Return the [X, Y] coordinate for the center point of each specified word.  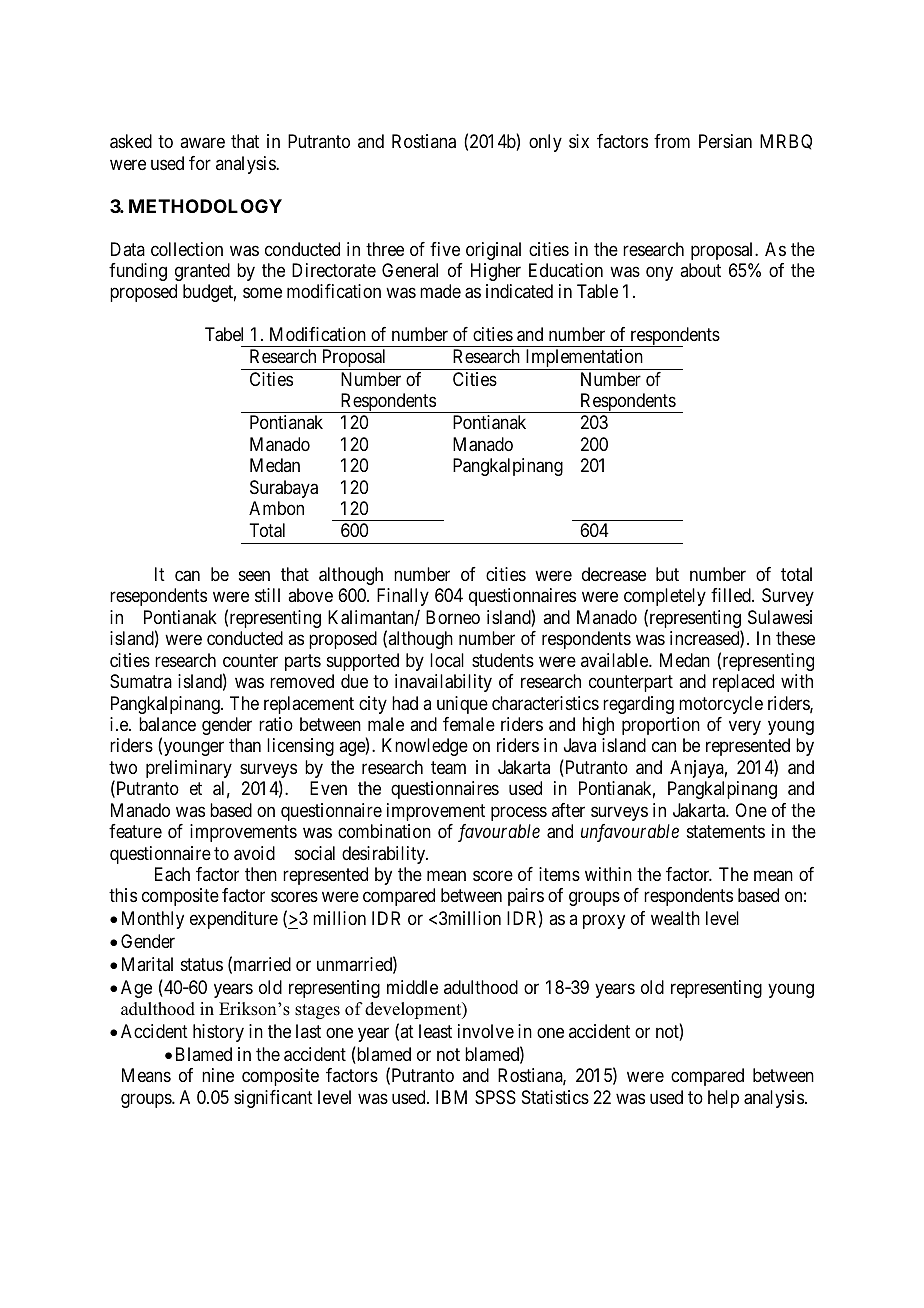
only [545, 143]
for [200, 163]
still [267, 595]
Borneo [453, 617]
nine [218, 1075]
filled [732, 595]
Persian [725, 141]
